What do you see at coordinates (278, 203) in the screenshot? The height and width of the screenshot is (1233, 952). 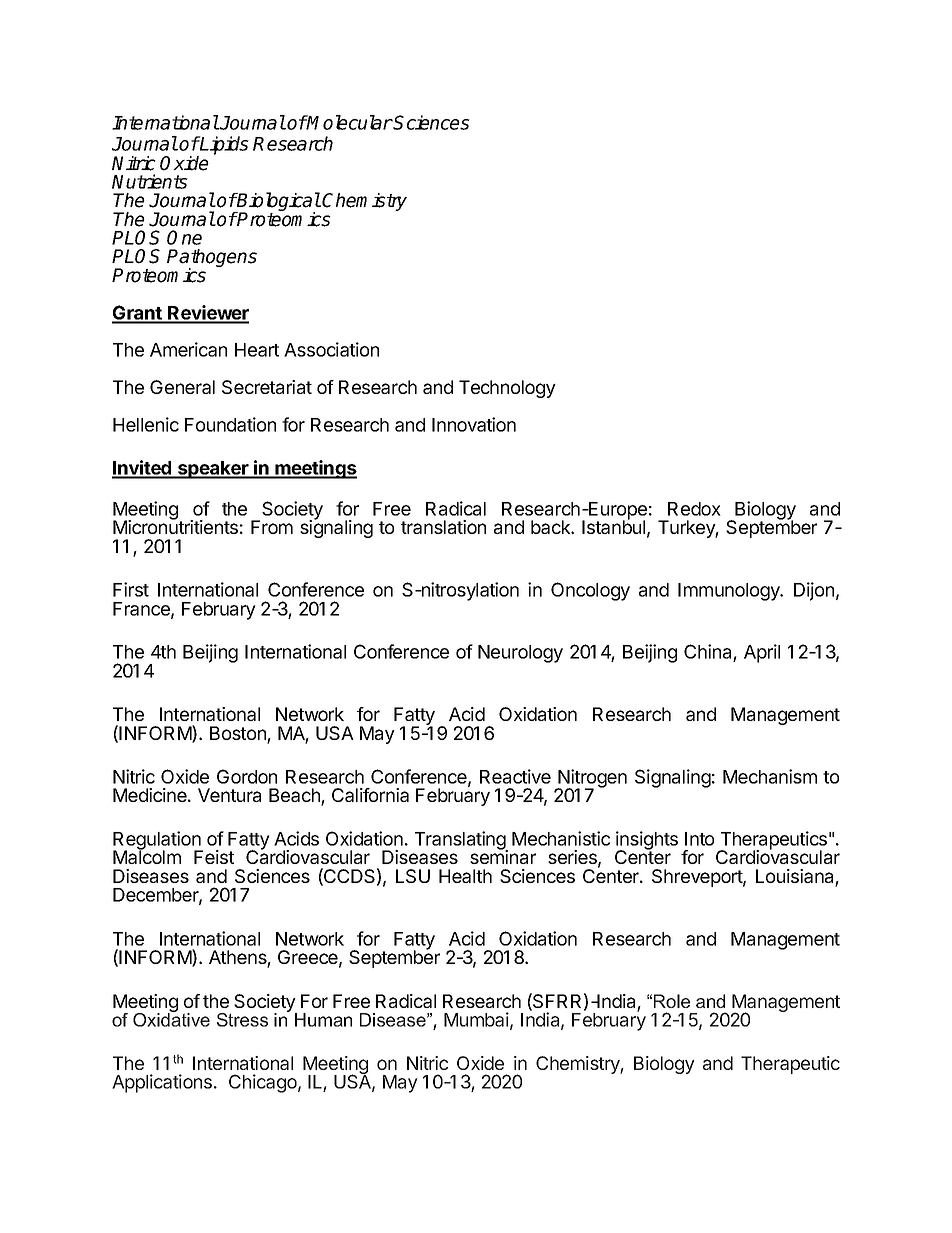 I see `Biological` at bounding box center [278, 203].
